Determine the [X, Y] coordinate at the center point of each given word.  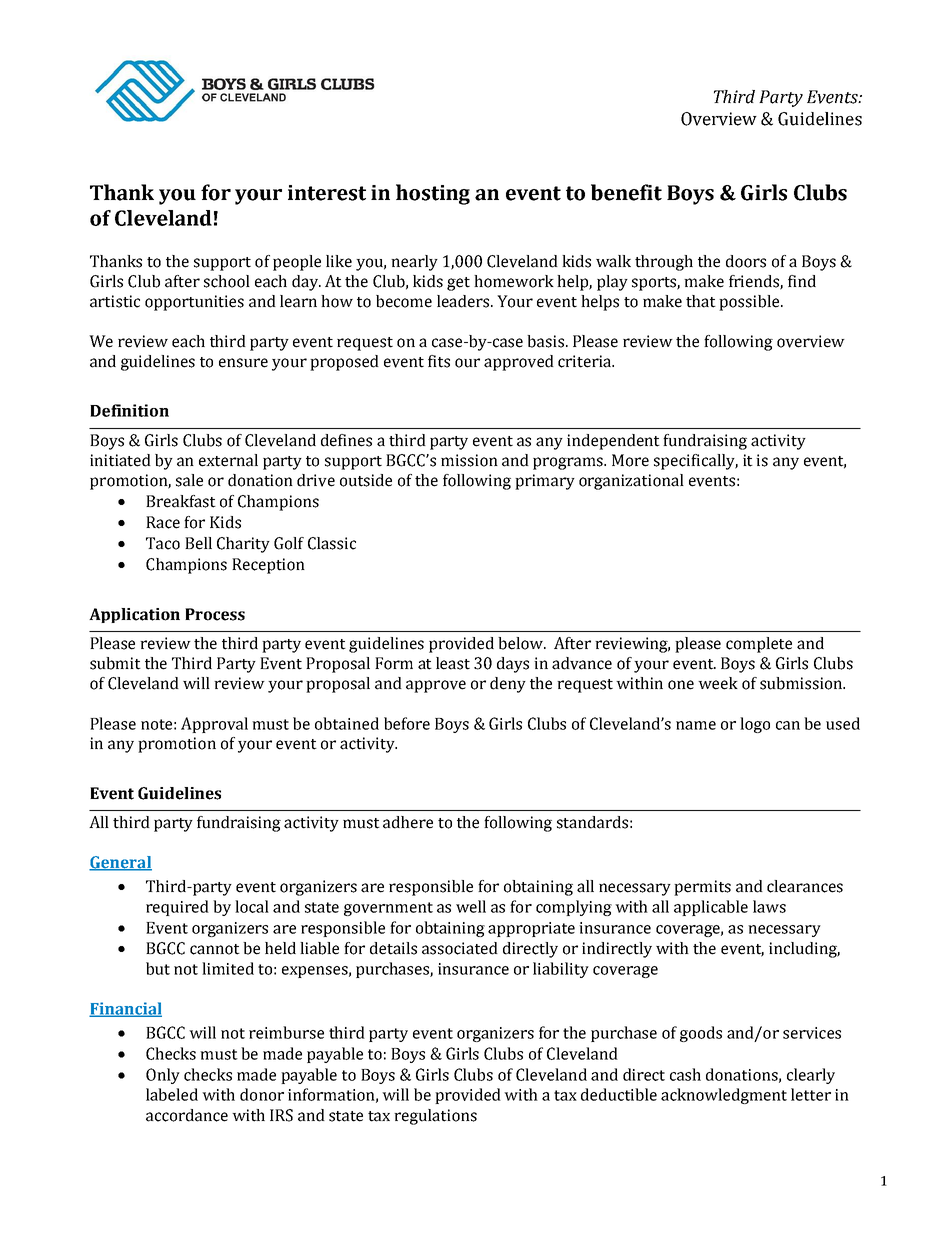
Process [215, 614]
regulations [435, 1117]
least [453, 663]
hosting [433, 194]
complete [759, 645]
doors [746, 261]
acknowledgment [724, 1096]
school [227, 281]
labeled [172, 1094]
